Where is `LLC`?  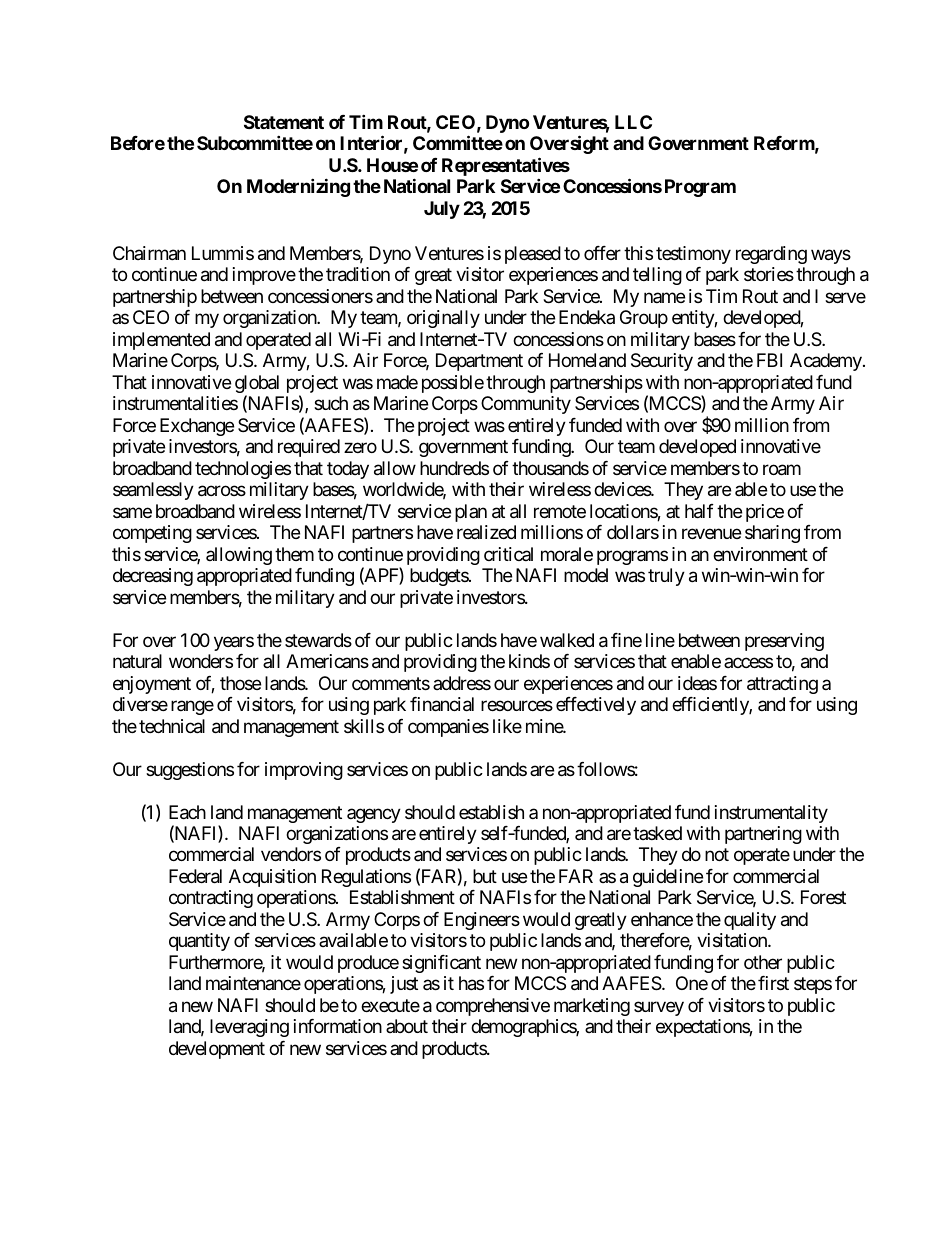
LLC is located at coordinates (633, 122).
